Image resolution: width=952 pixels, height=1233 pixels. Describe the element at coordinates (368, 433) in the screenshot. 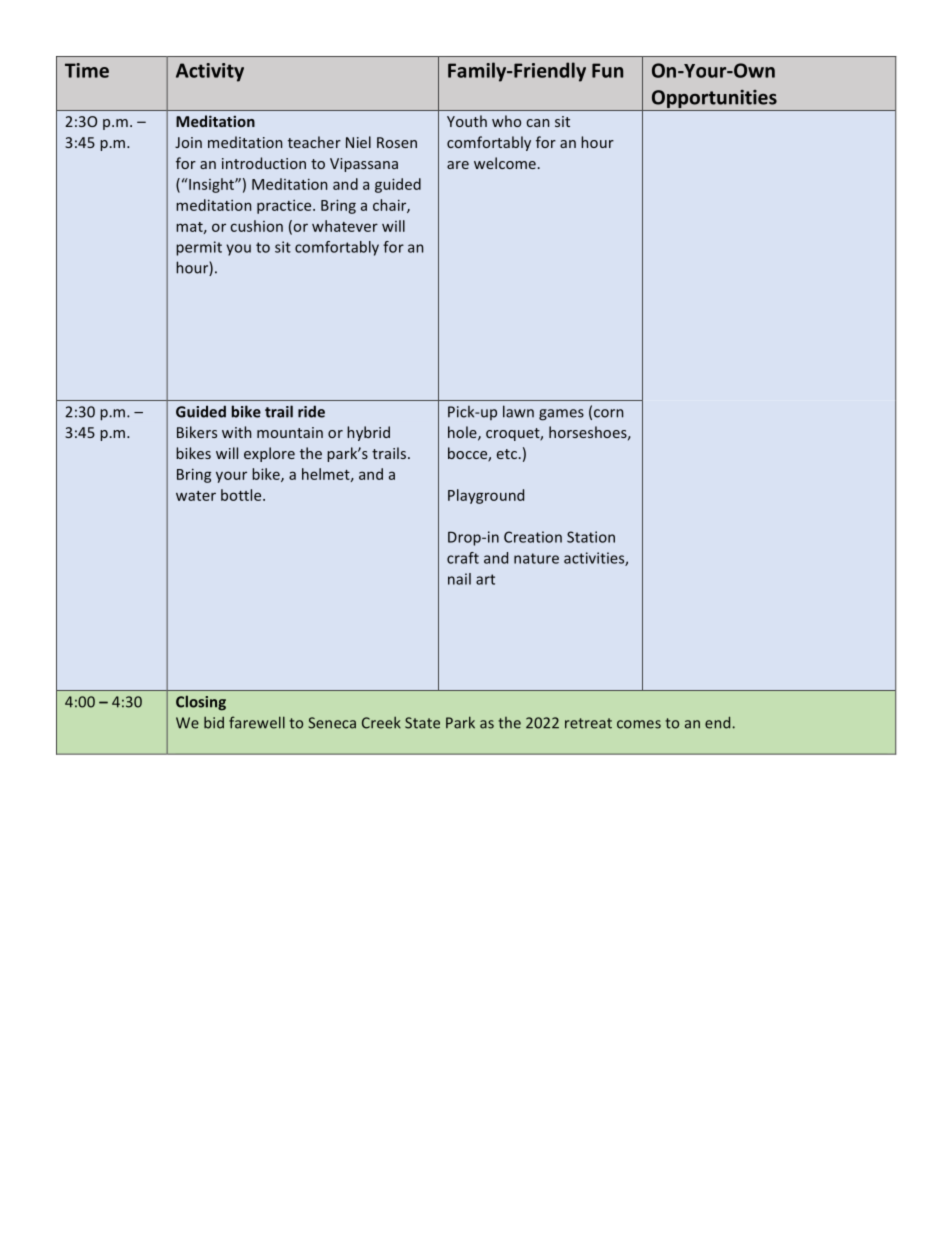

I see `hybrid` at that location.
